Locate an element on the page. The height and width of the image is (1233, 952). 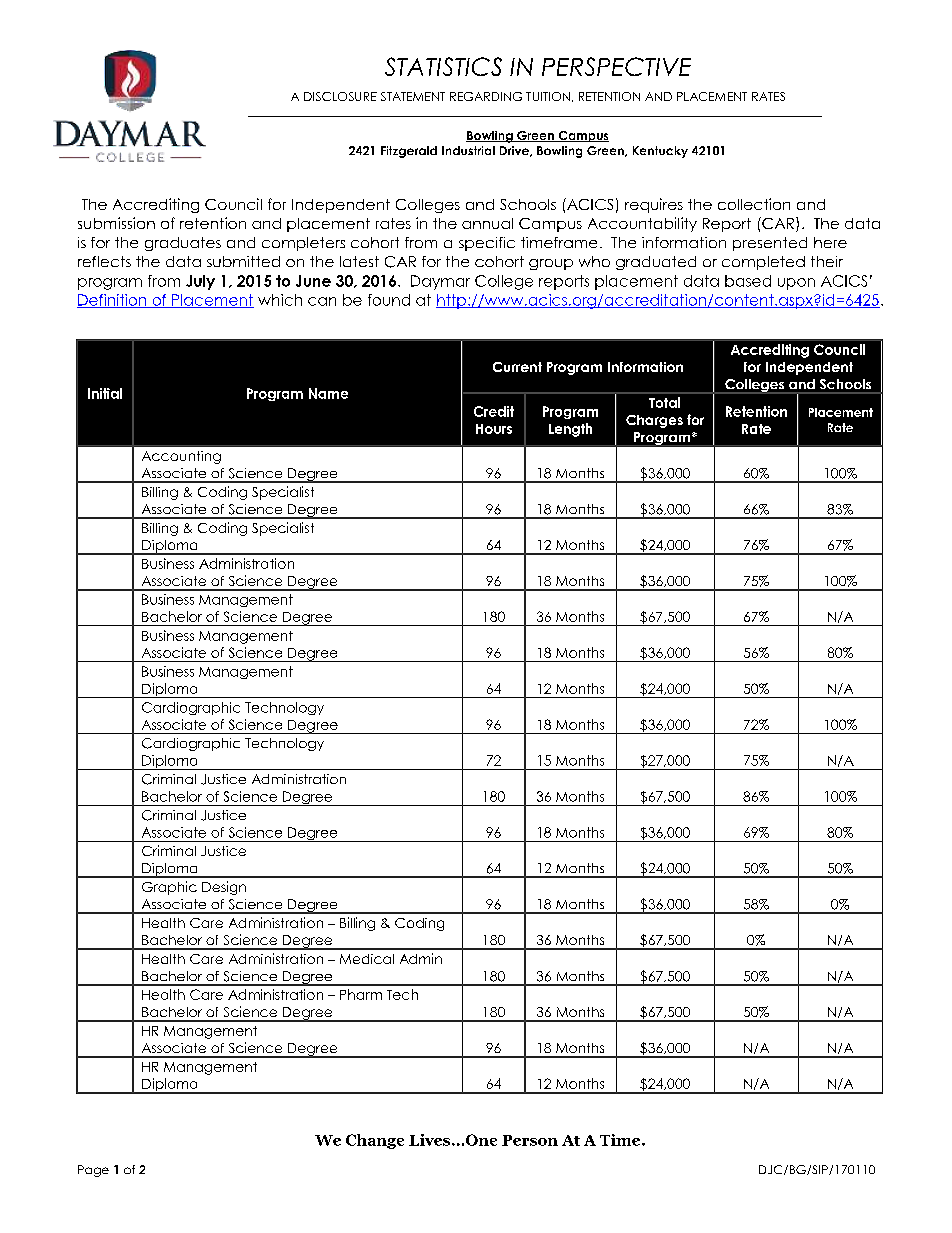
DISCLOSURE is located at coordinates (340, 96).
